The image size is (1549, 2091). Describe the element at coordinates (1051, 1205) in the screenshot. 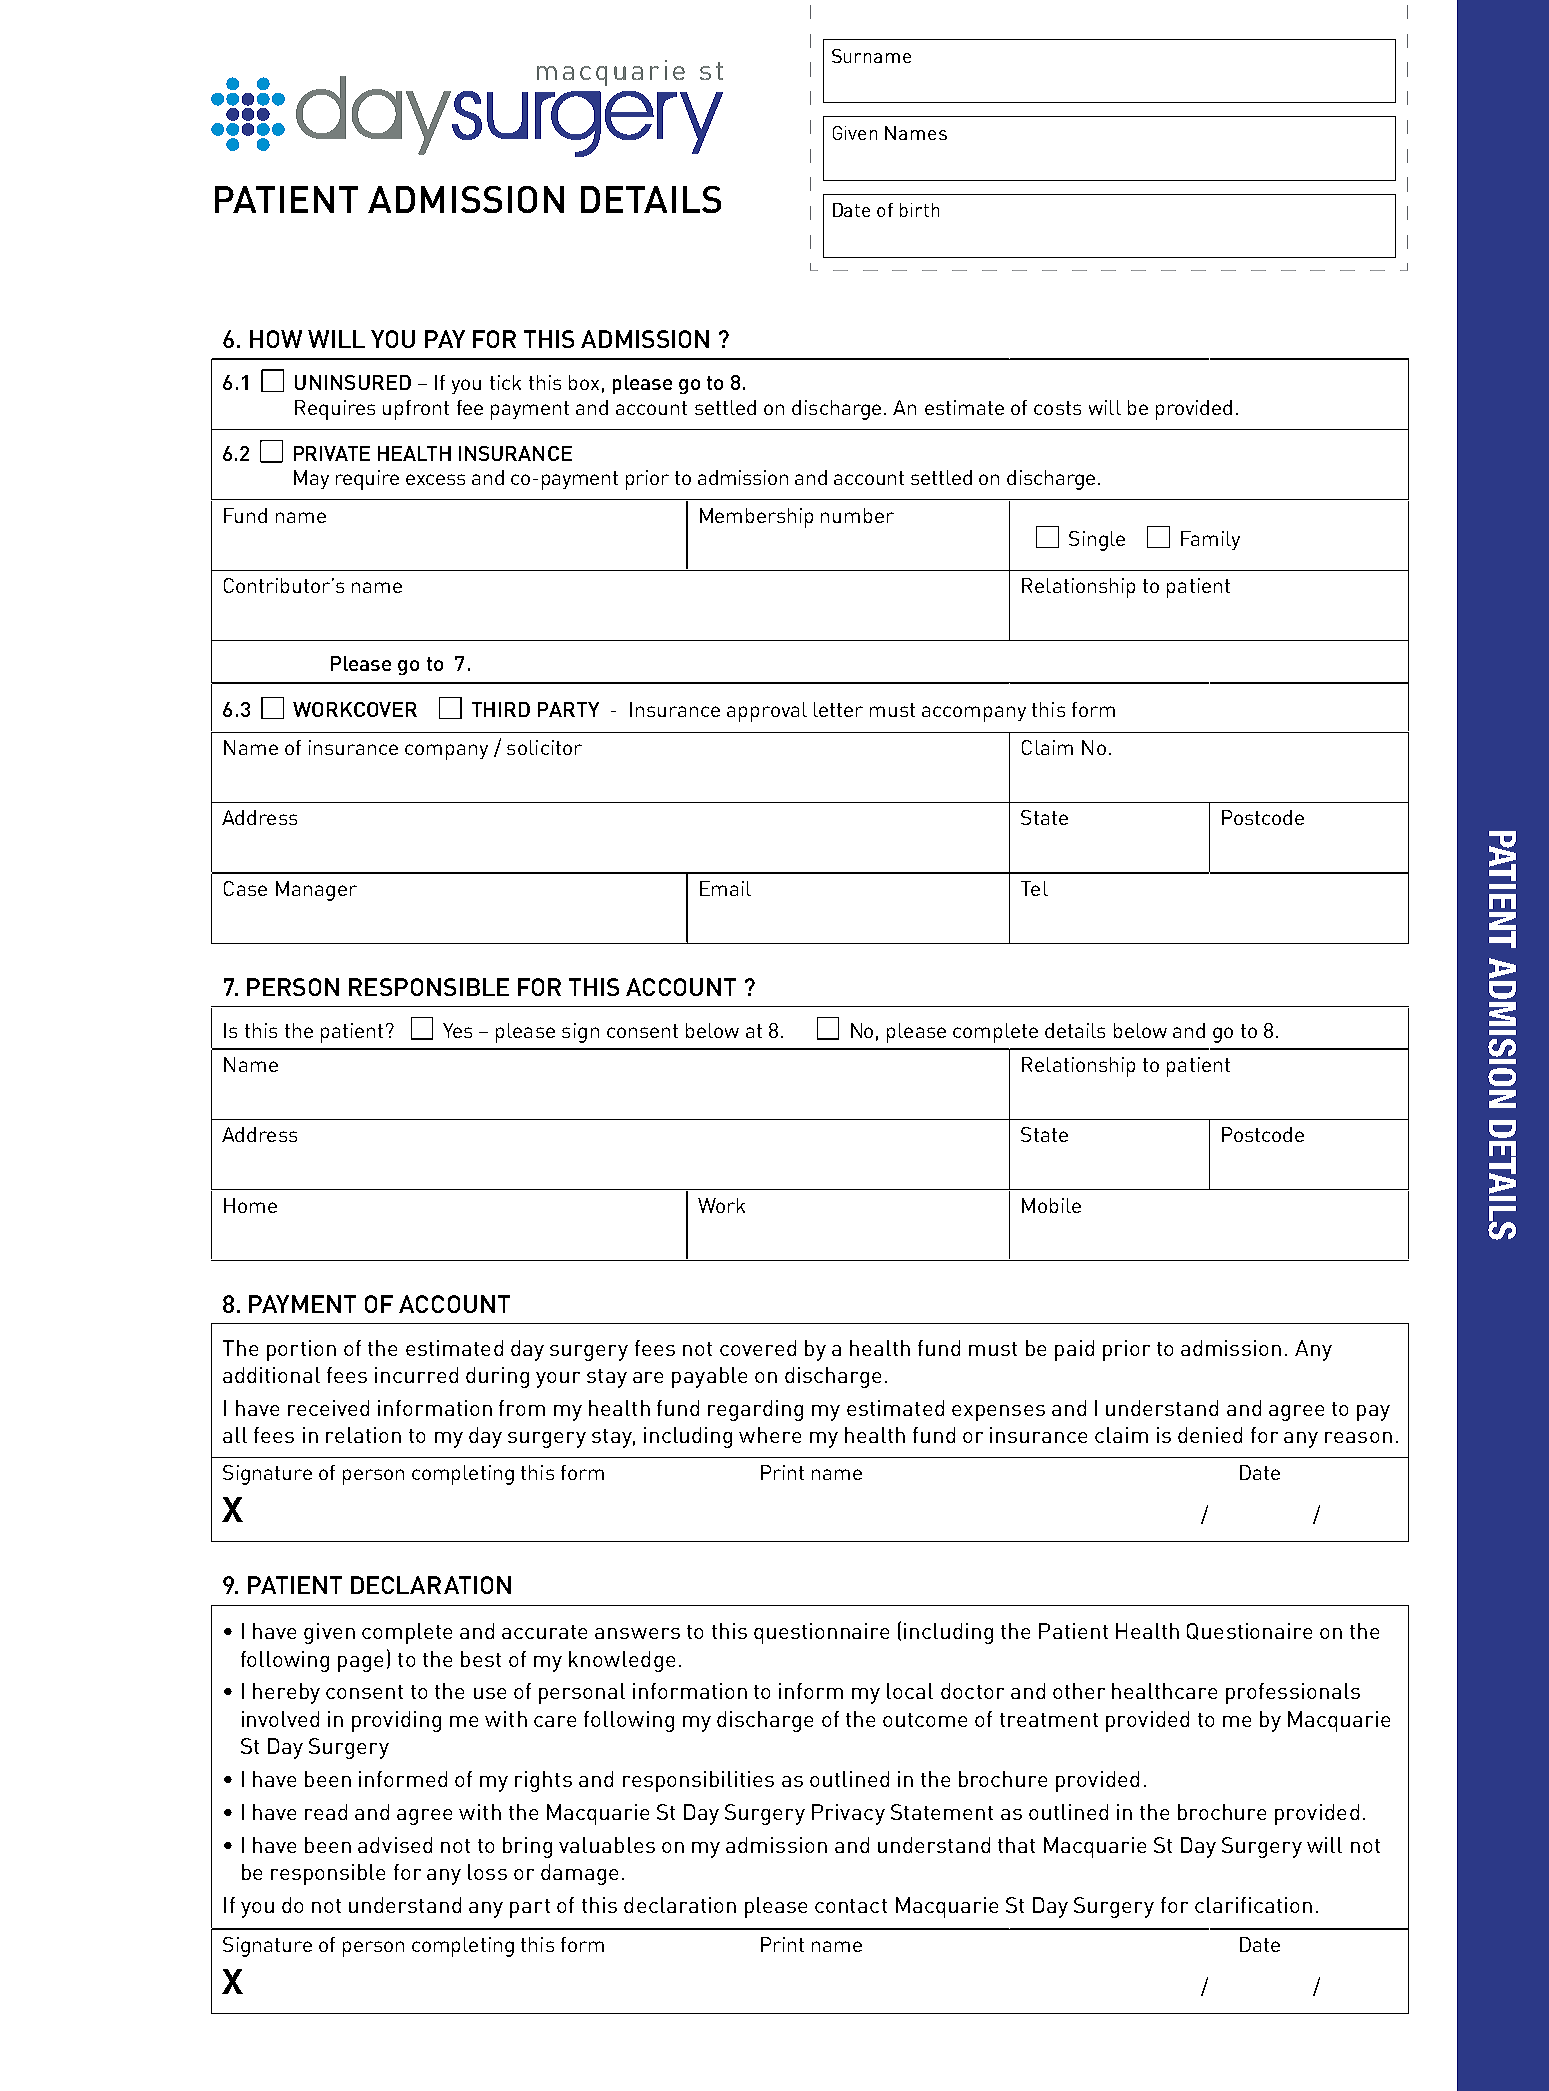

I see `Mobile` at that location.
